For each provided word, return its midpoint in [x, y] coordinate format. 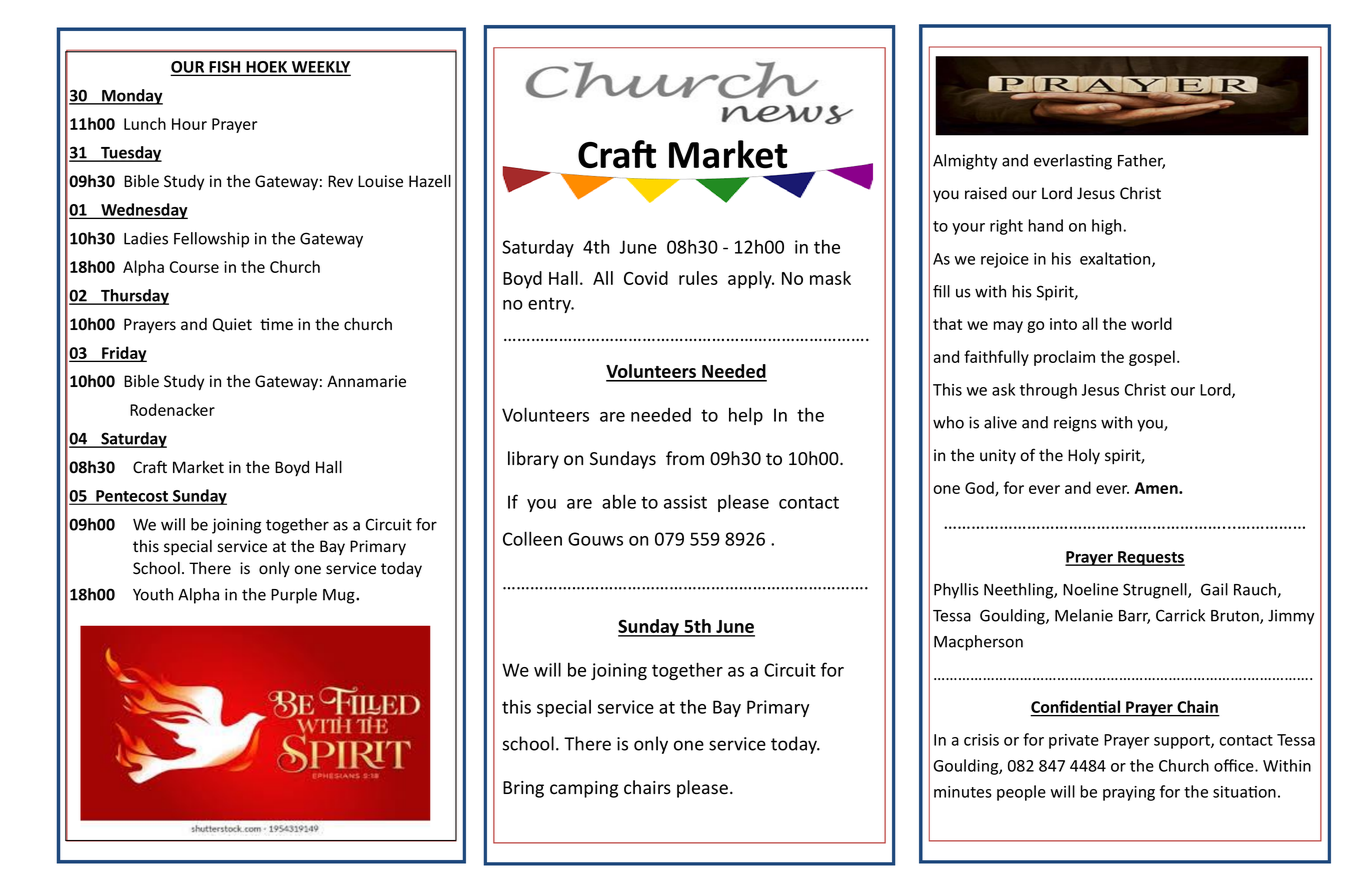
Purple [294, 596]
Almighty [965, 162]
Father [1141, 161]
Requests [1150, 558]
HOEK [267, 68]
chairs [647, 787]
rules [698, 278]
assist [685, 502]
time [276, 324]
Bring [523, 789]
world [1151, 323]
